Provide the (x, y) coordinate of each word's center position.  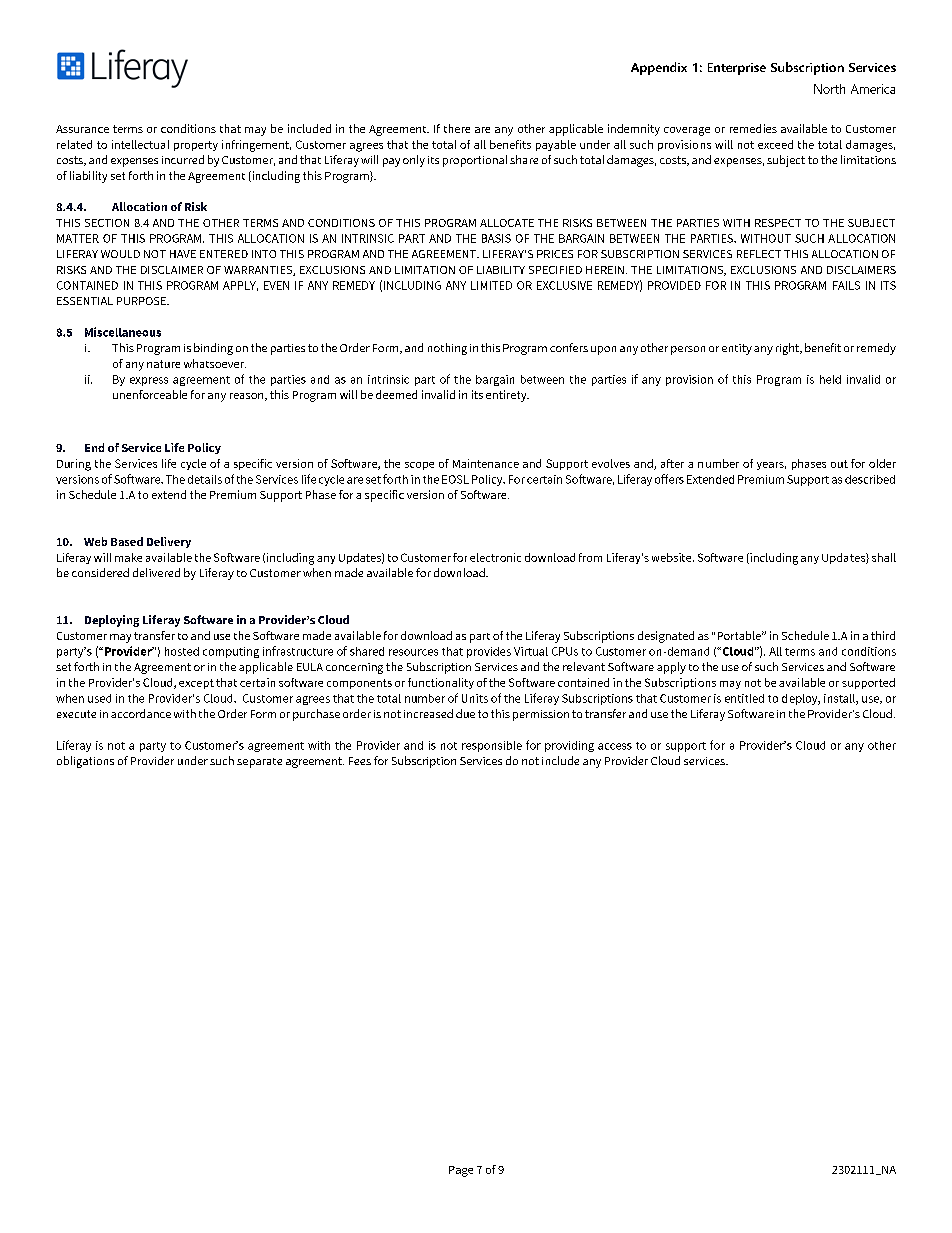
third (883, 635)
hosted (182, 651)
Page (461, 1171)
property (196, 146)
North (829, 89)
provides (489, 652)
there (457, 128)
